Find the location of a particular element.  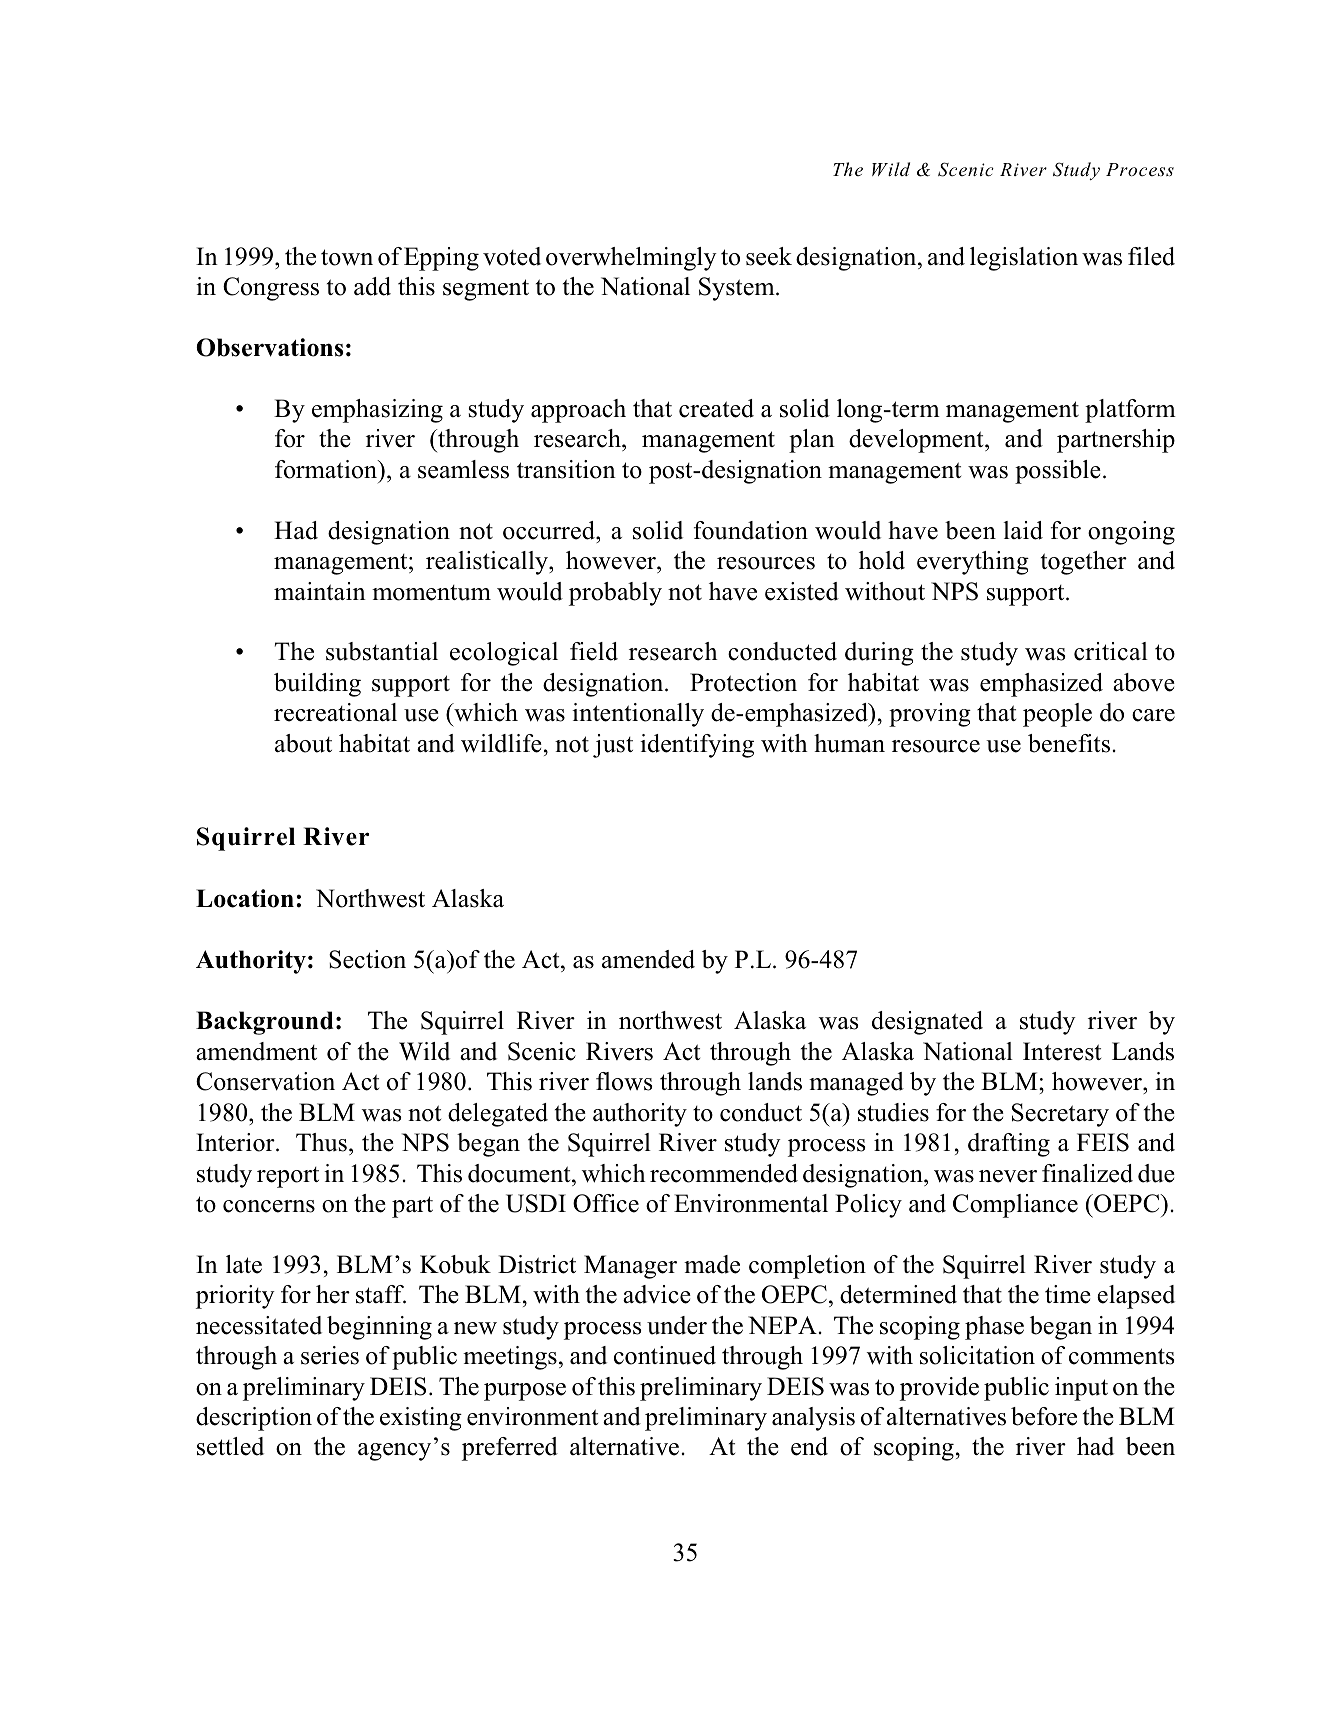

System is located at coordinates (738, 289).
